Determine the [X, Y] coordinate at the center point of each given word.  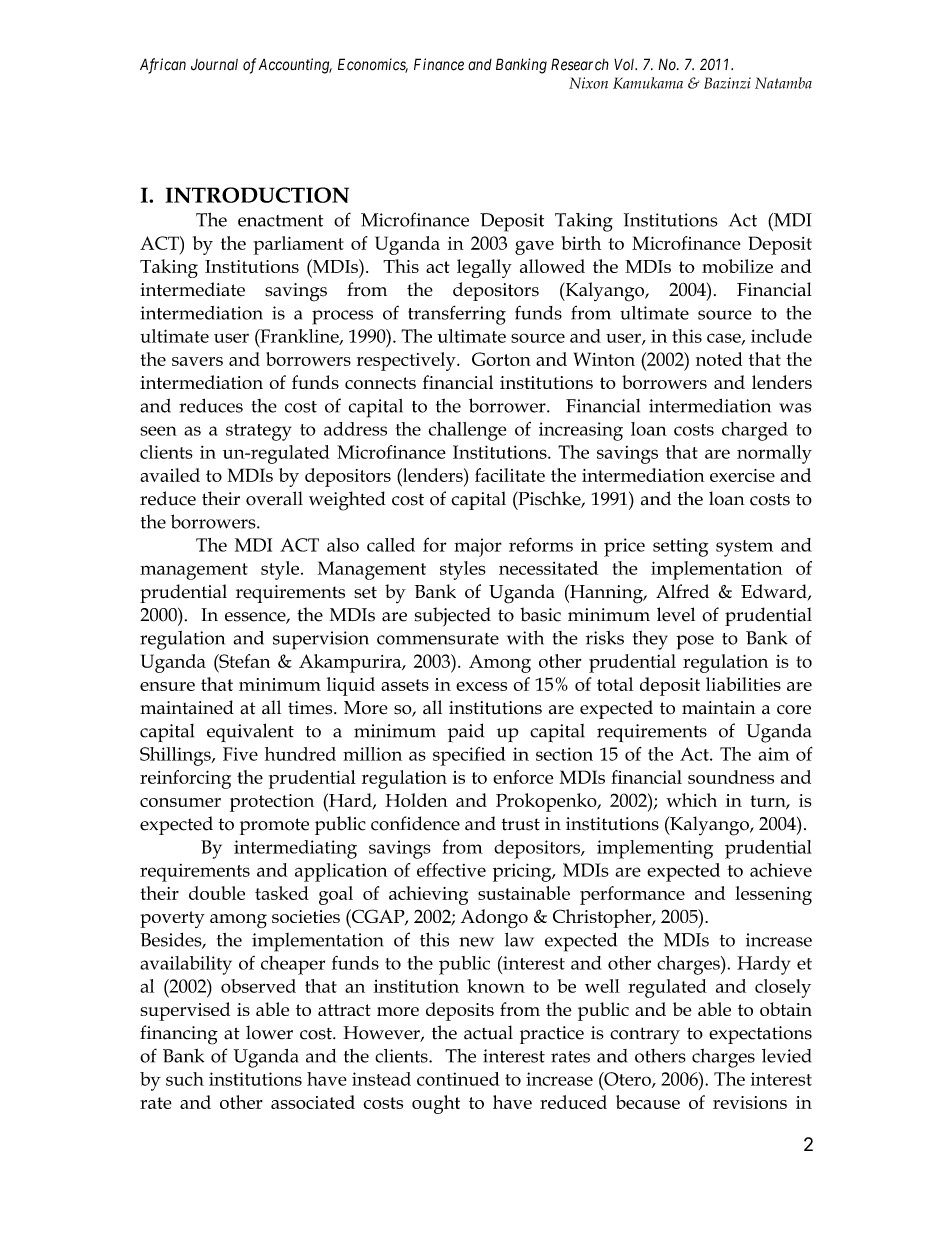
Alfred [682, 591]
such [185, 1079]
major [478, 547]
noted [719, 359]
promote [274, 826]
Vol [625, 65]
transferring [457, 315]
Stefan [243, 661]
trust [520, 824]
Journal [214, 65]
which [691, 800]
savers [197, 361]
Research [580, 64]
